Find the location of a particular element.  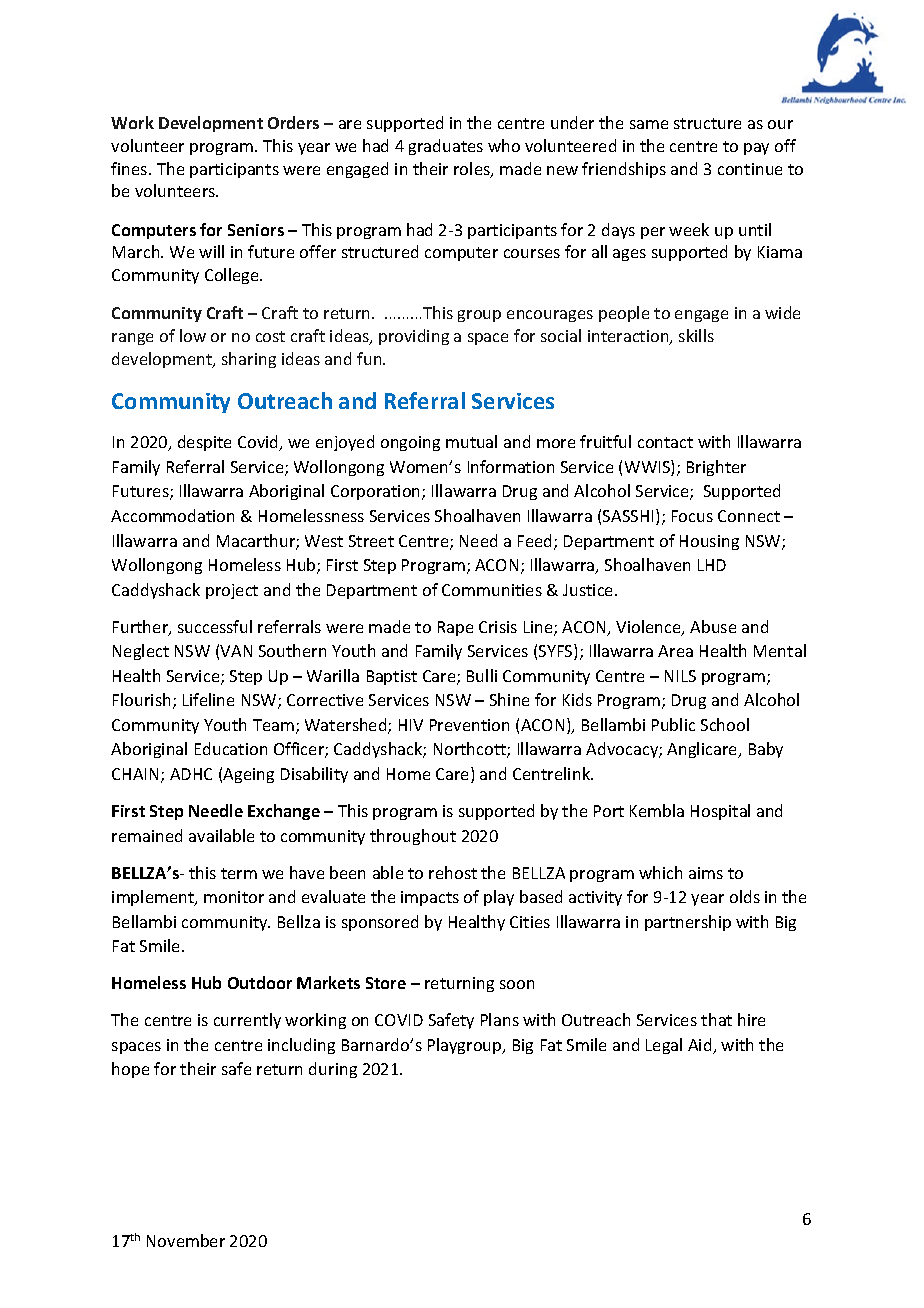

VAN is located at coordinates (236, 651).
